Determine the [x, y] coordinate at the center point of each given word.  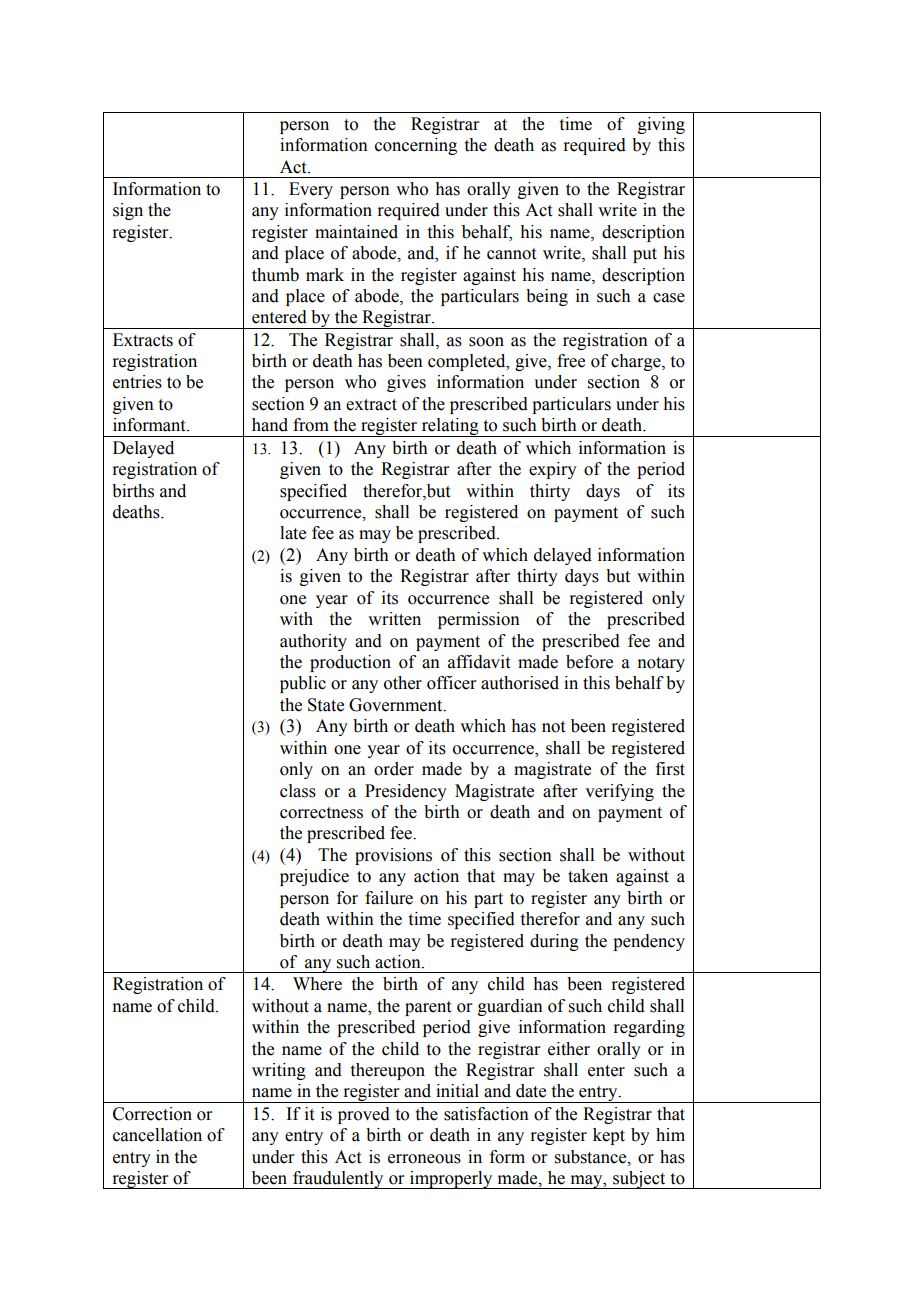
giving [661, 125]
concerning [416, 146]
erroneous [424, 1159]
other [403, 683]
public [303, 684]
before [589, 662]
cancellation [157, 1135]
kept [609, 1136]
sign [128, 211]
